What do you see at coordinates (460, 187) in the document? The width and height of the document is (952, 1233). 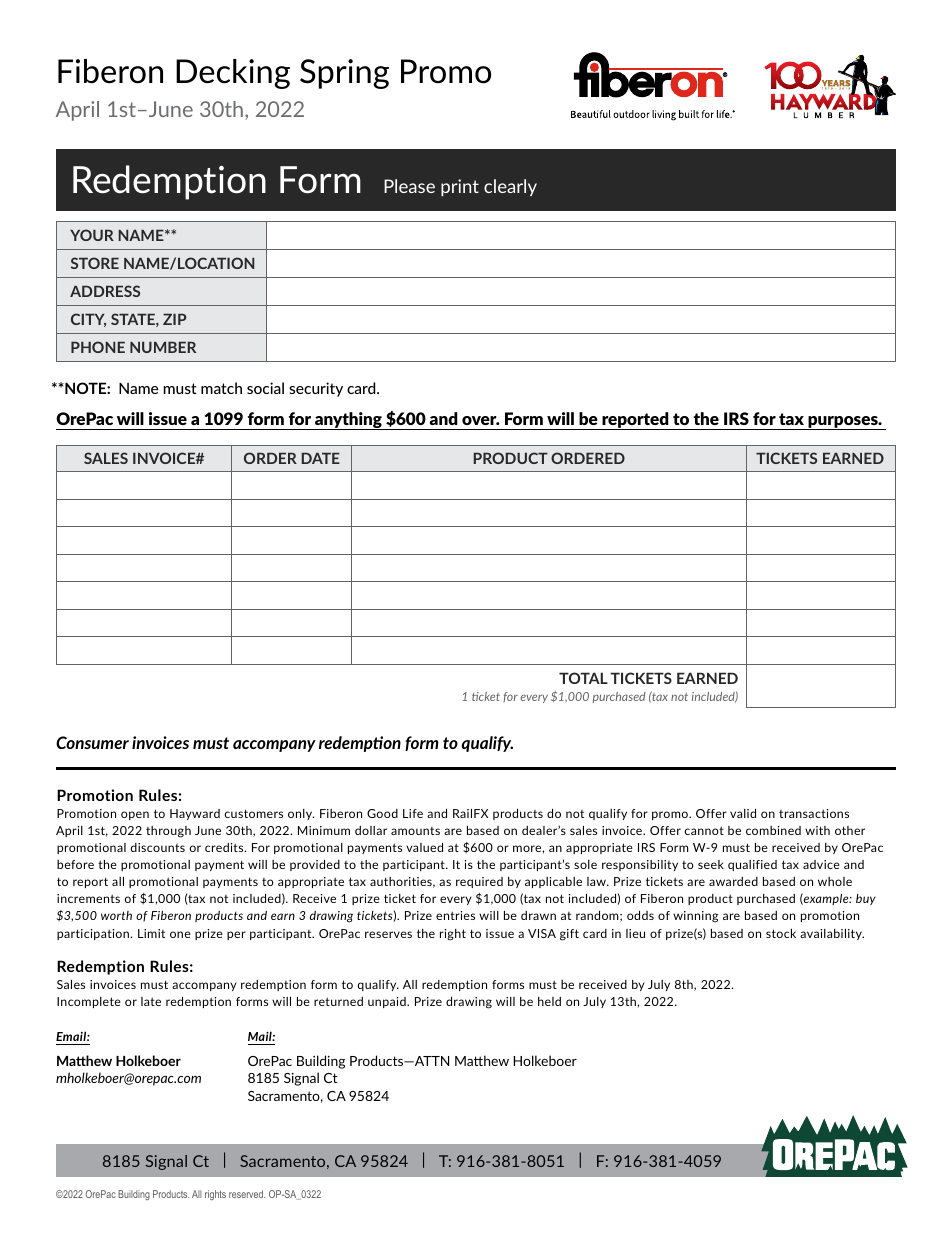 I see `print` at bounding box center [460, 187].
